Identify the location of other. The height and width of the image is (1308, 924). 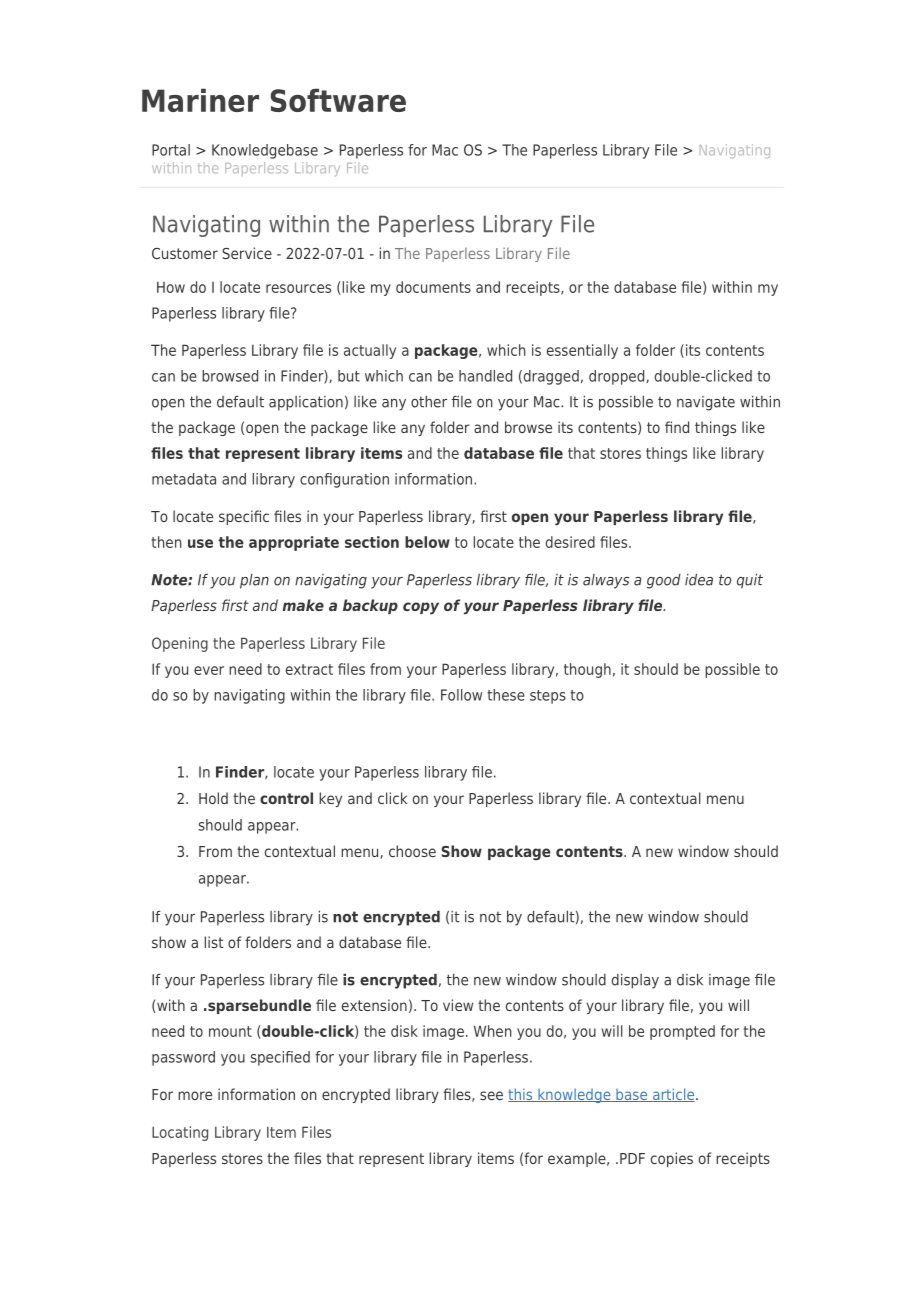
(429, 401).
